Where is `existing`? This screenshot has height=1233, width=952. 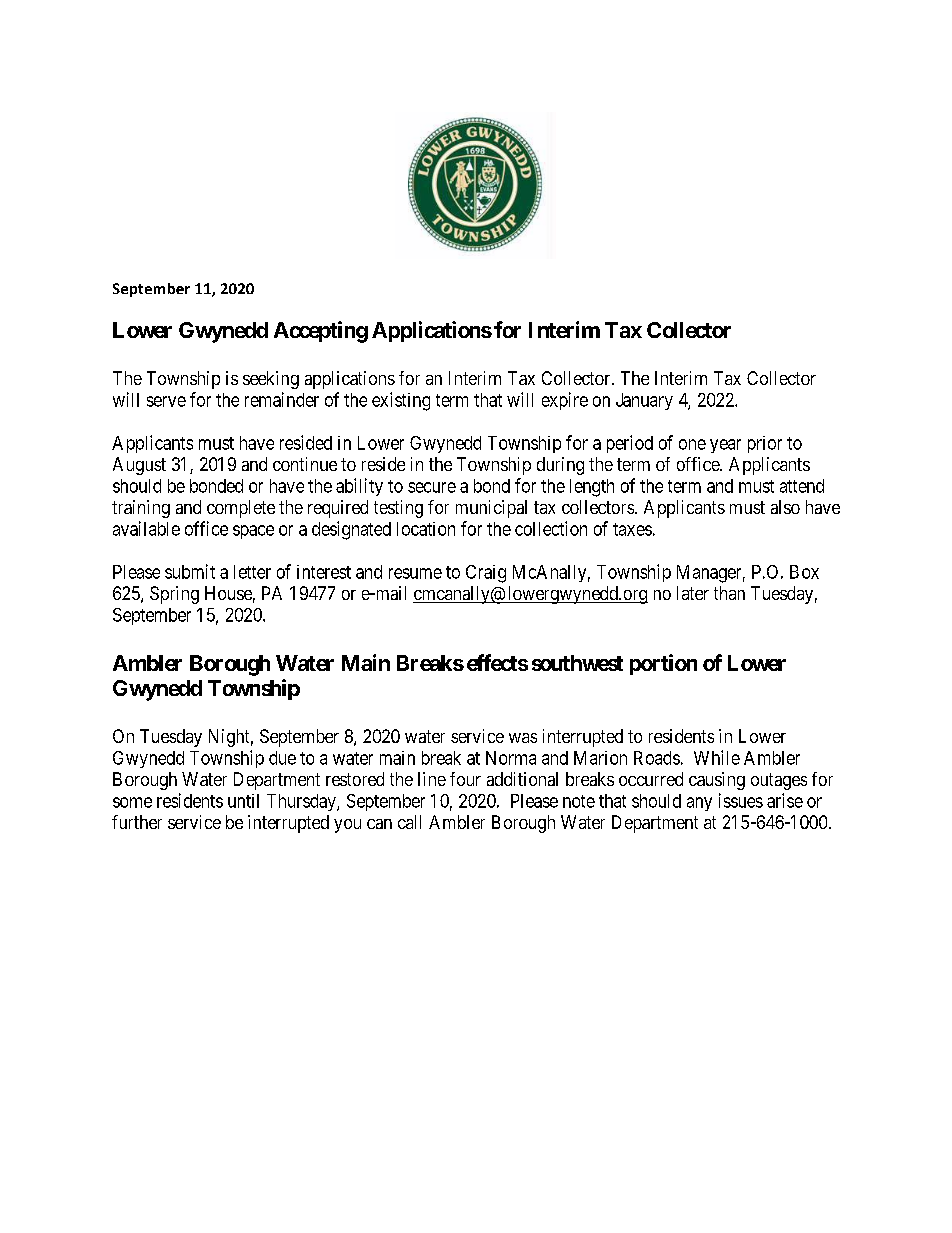
existing is located at coordinates (401, 401).
